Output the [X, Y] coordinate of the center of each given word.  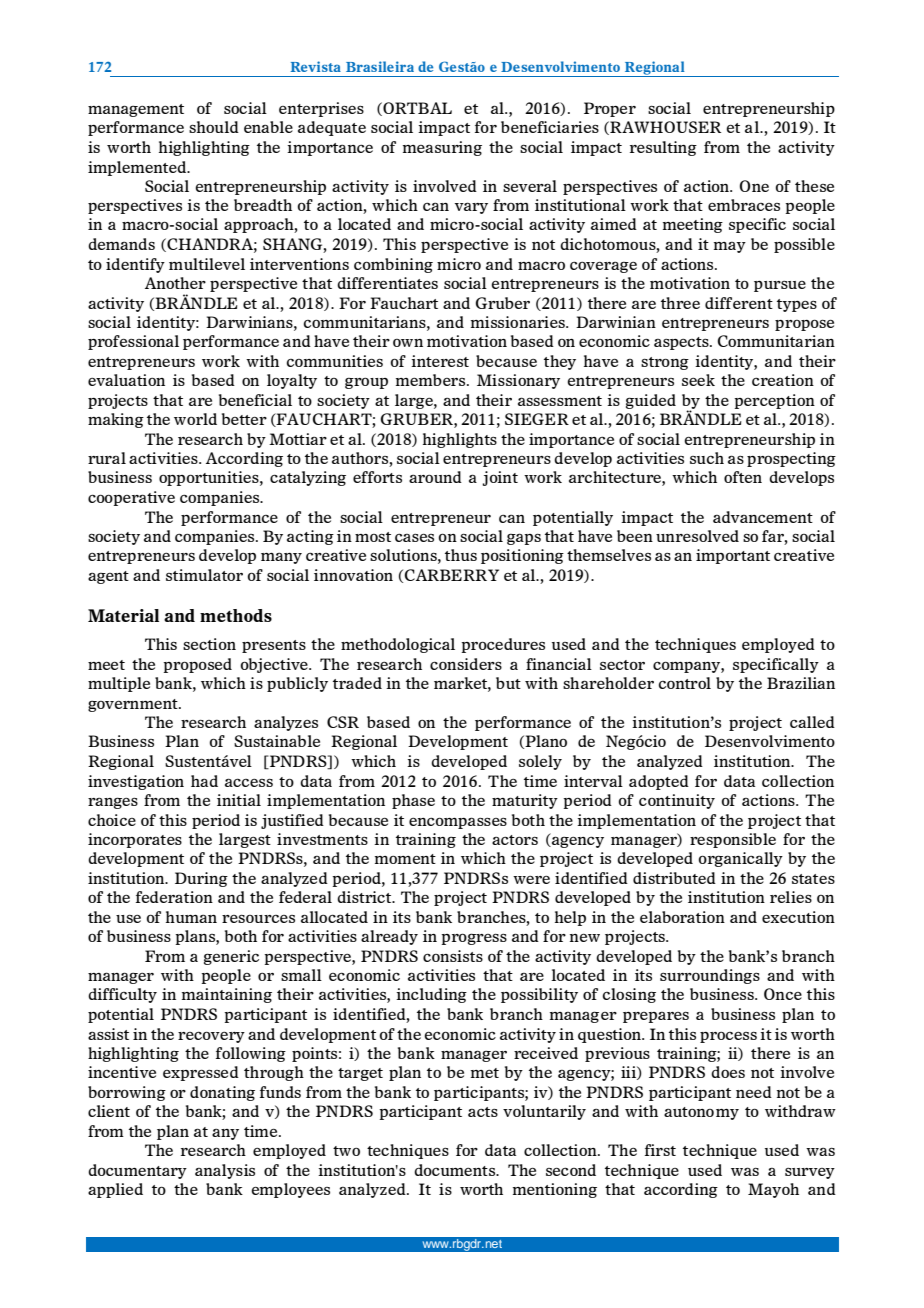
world [195, 419]
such [707, 458]
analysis [225, 1171]
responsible [733, 840]
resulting [663, 148]
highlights [460, 440]
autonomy [701, 1113]
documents [455, 1170]
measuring [442, 148]
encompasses [458, 823]
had [204, 781]
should [214, 127]
